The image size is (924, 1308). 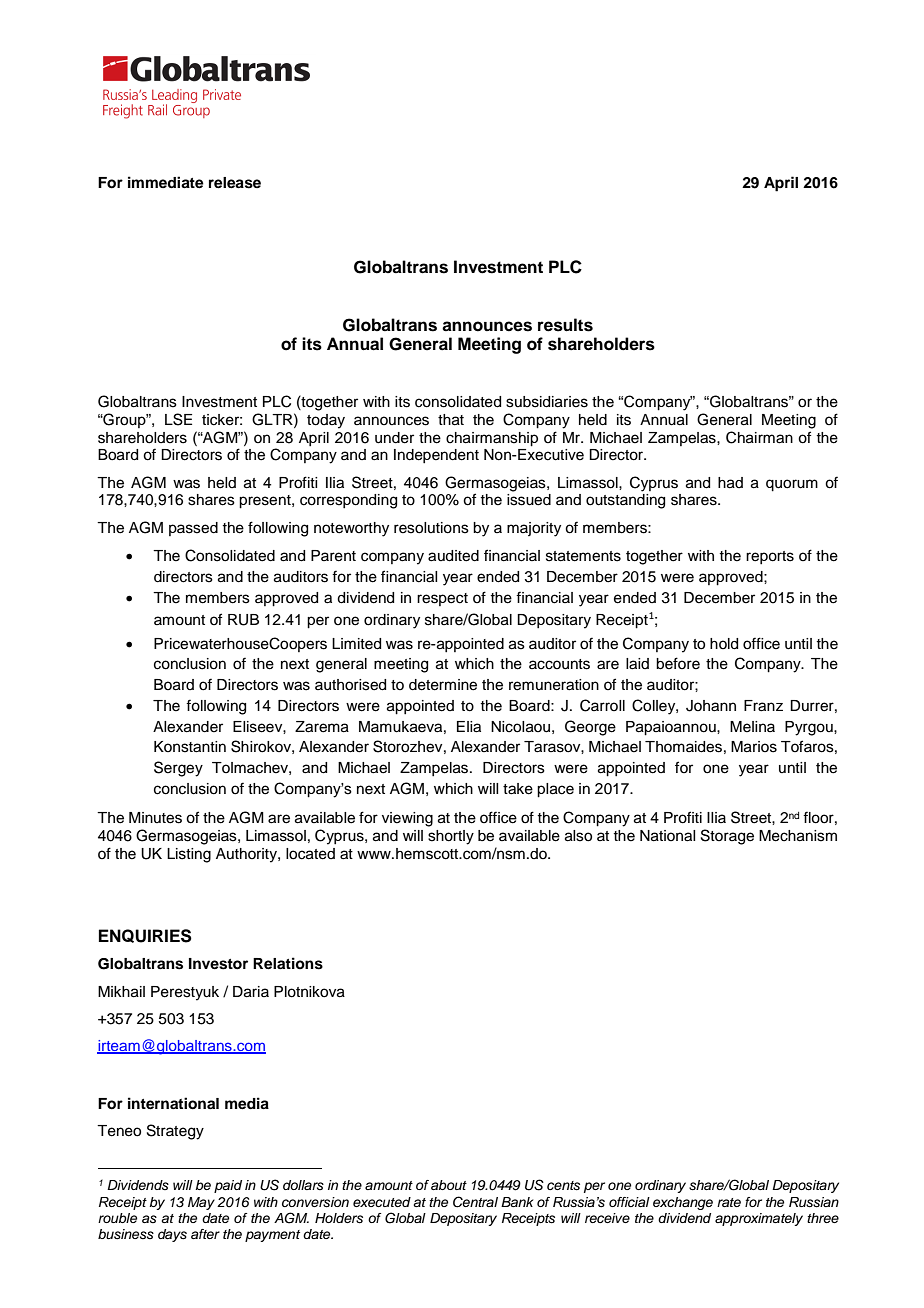 What do you see at coordinates (189, 855) in the image?
I see `Listing` at bounding box center [189, 855].
